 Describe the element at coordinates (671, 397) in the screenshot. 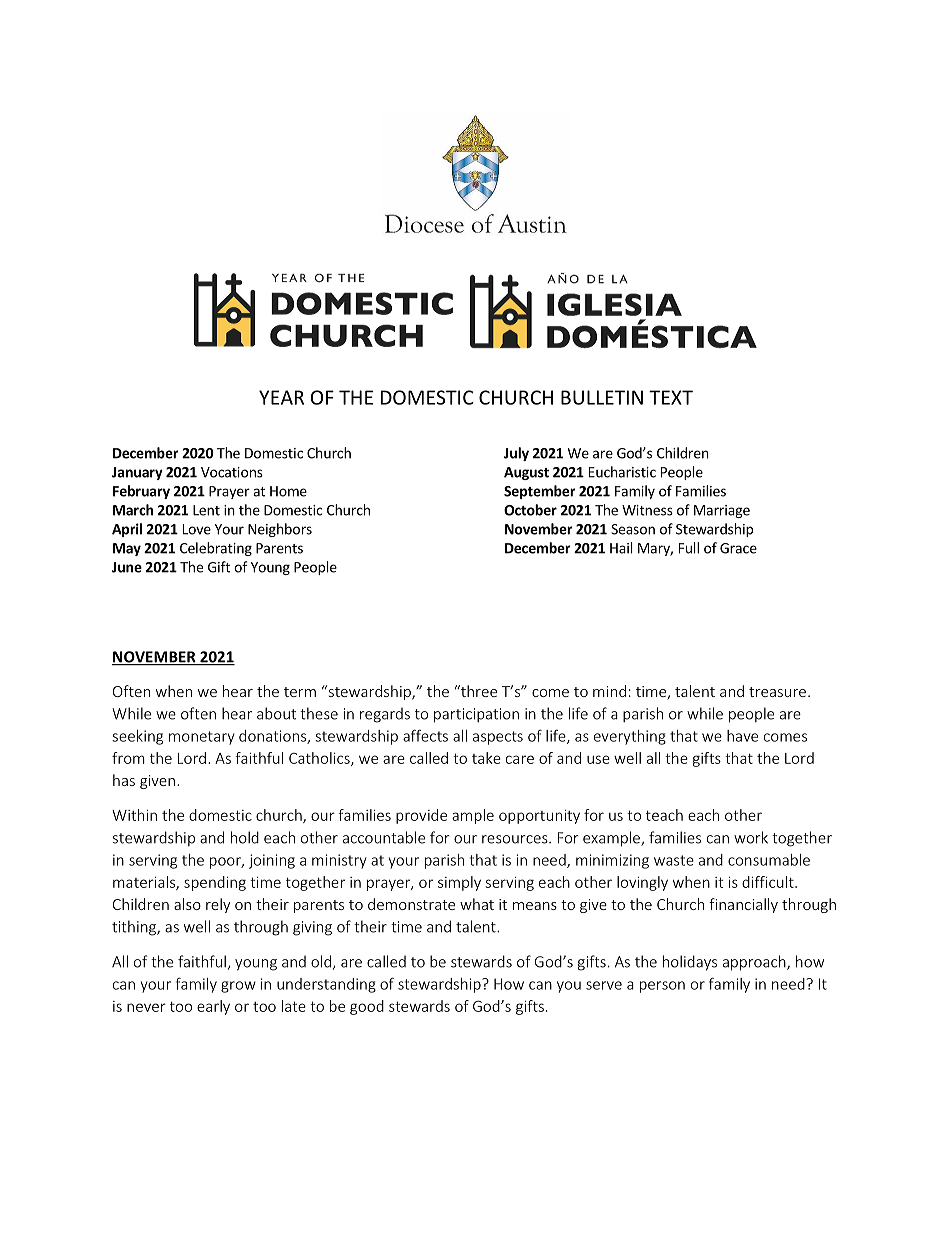

I see `TEXT` at that location.
